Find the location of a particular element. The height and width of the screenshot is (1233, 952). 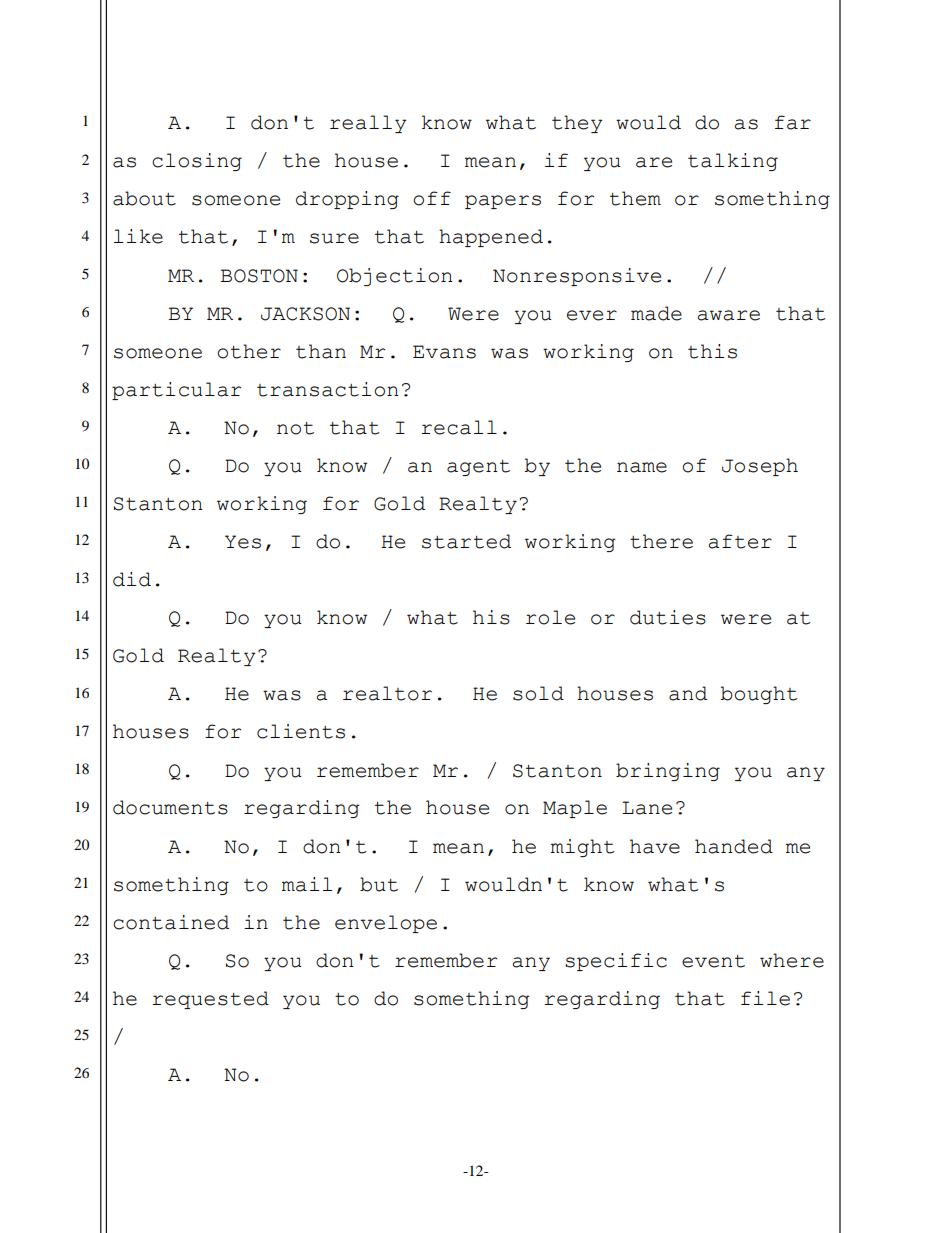

talking is located at coordinates (733, 162).
